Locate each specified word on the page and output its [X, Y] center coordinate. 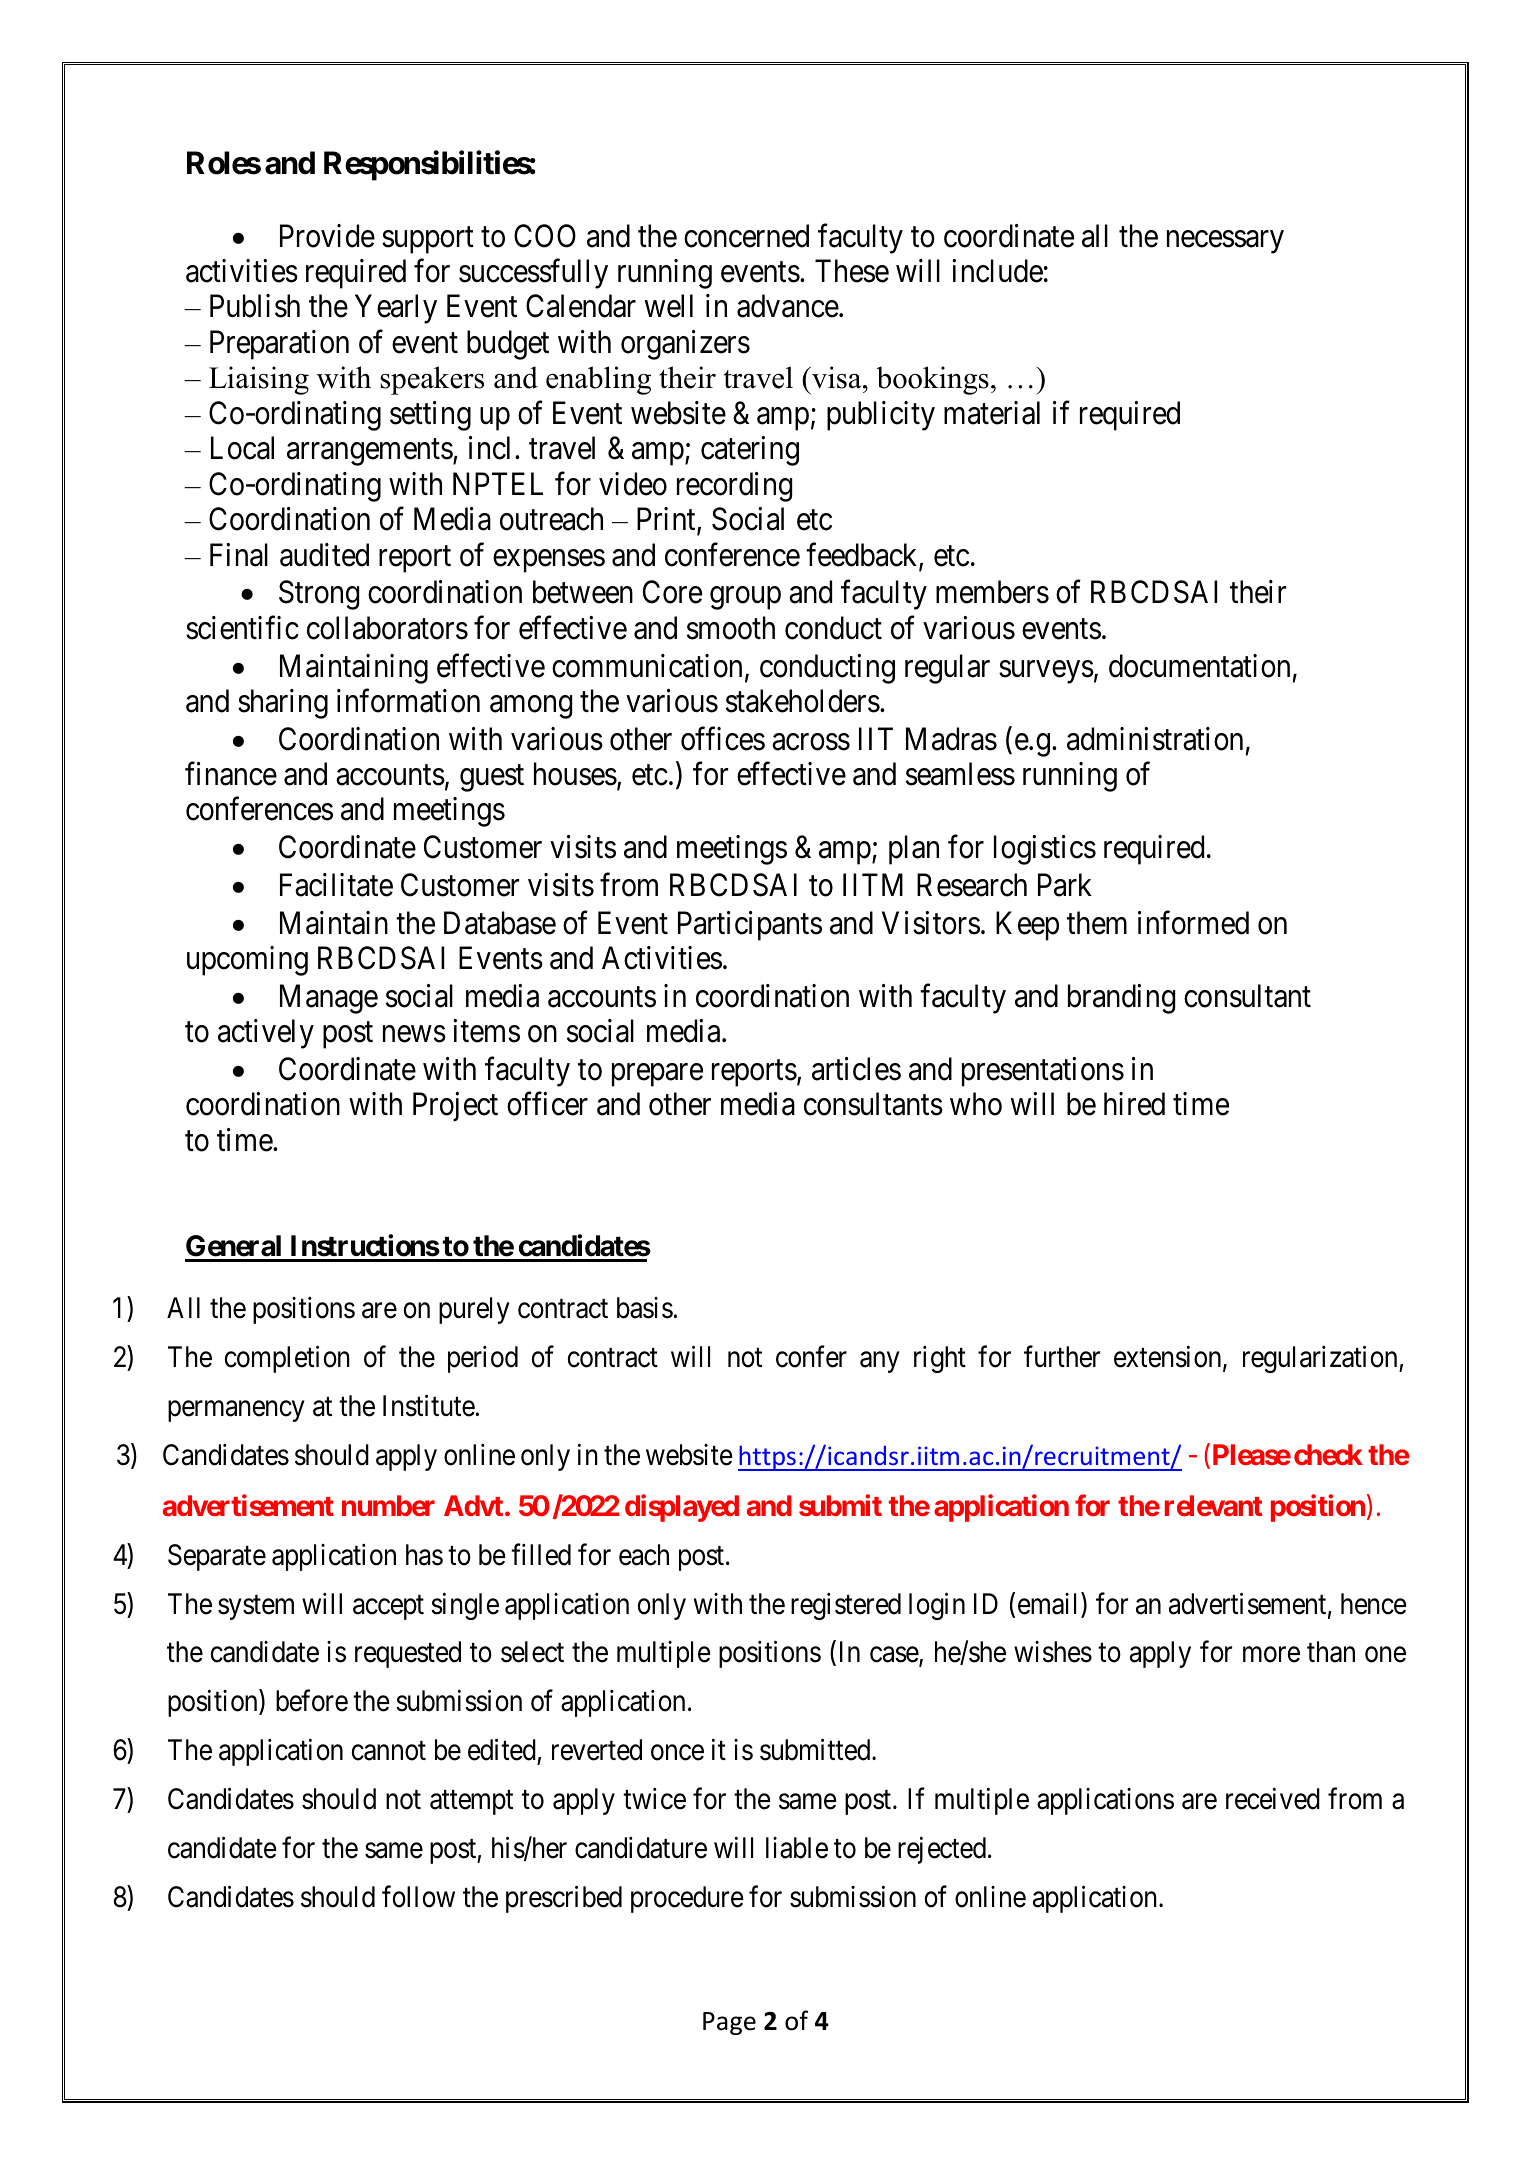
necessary [1225, 242]
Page [729, 2023]
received [1273, 1799]
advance [788, 306]
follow [418, 1896]
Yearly [396, 309]
